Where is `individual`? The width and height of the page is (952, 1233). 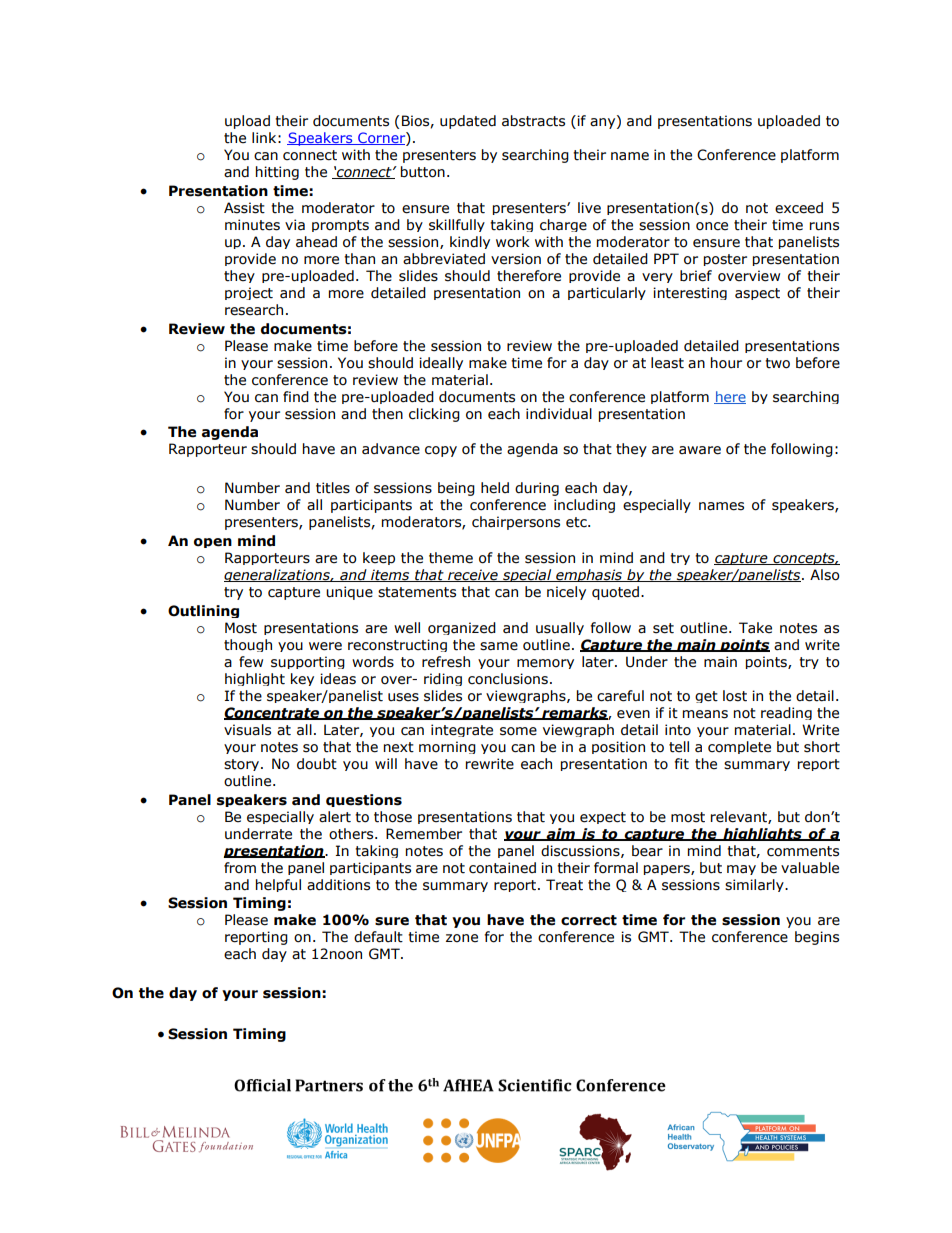 individual is located at coordinates (559, 414).
